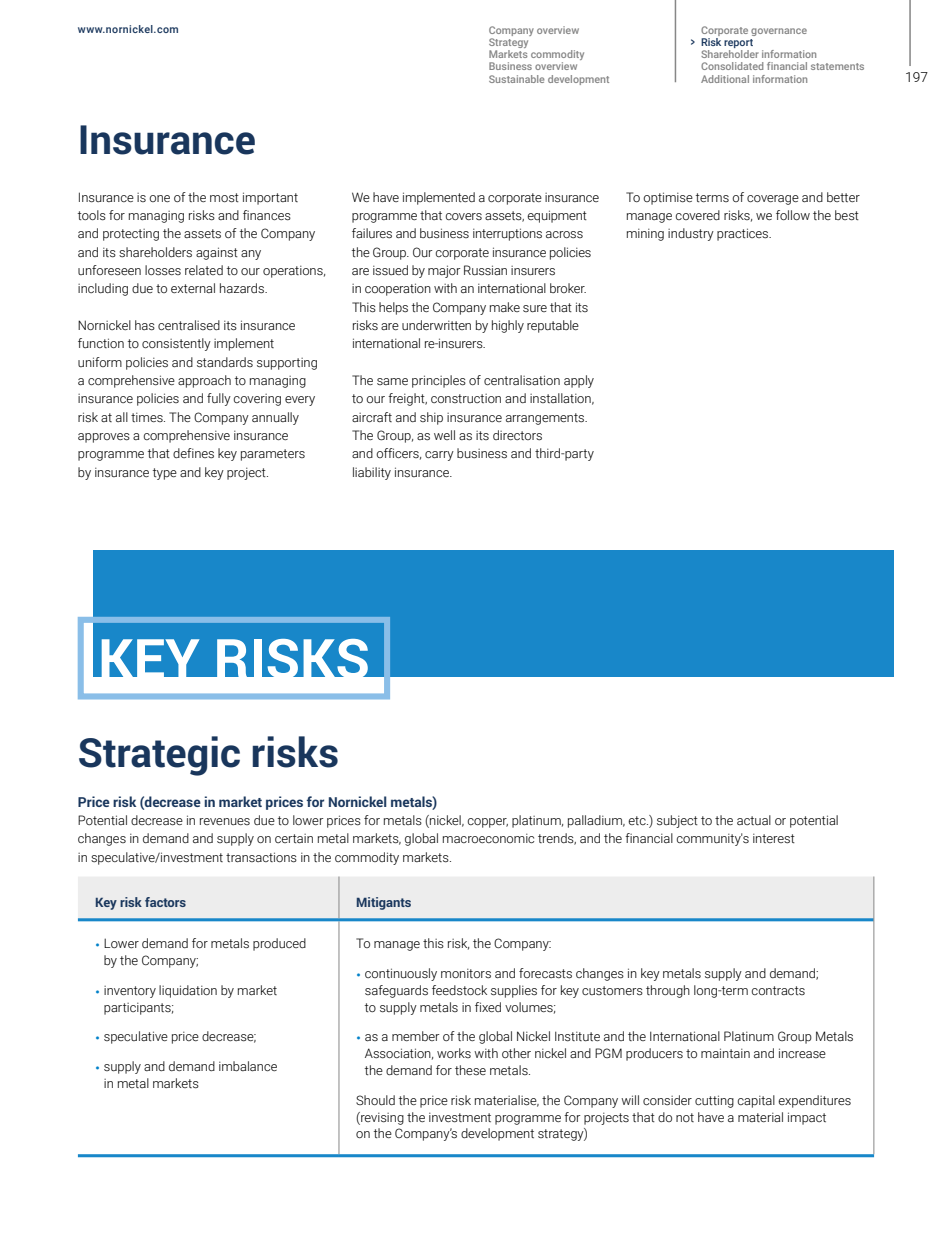 Image resolution: width=952 pixels, height=1256 pixels. I want to click on imbalance, so click(248, 1066).
